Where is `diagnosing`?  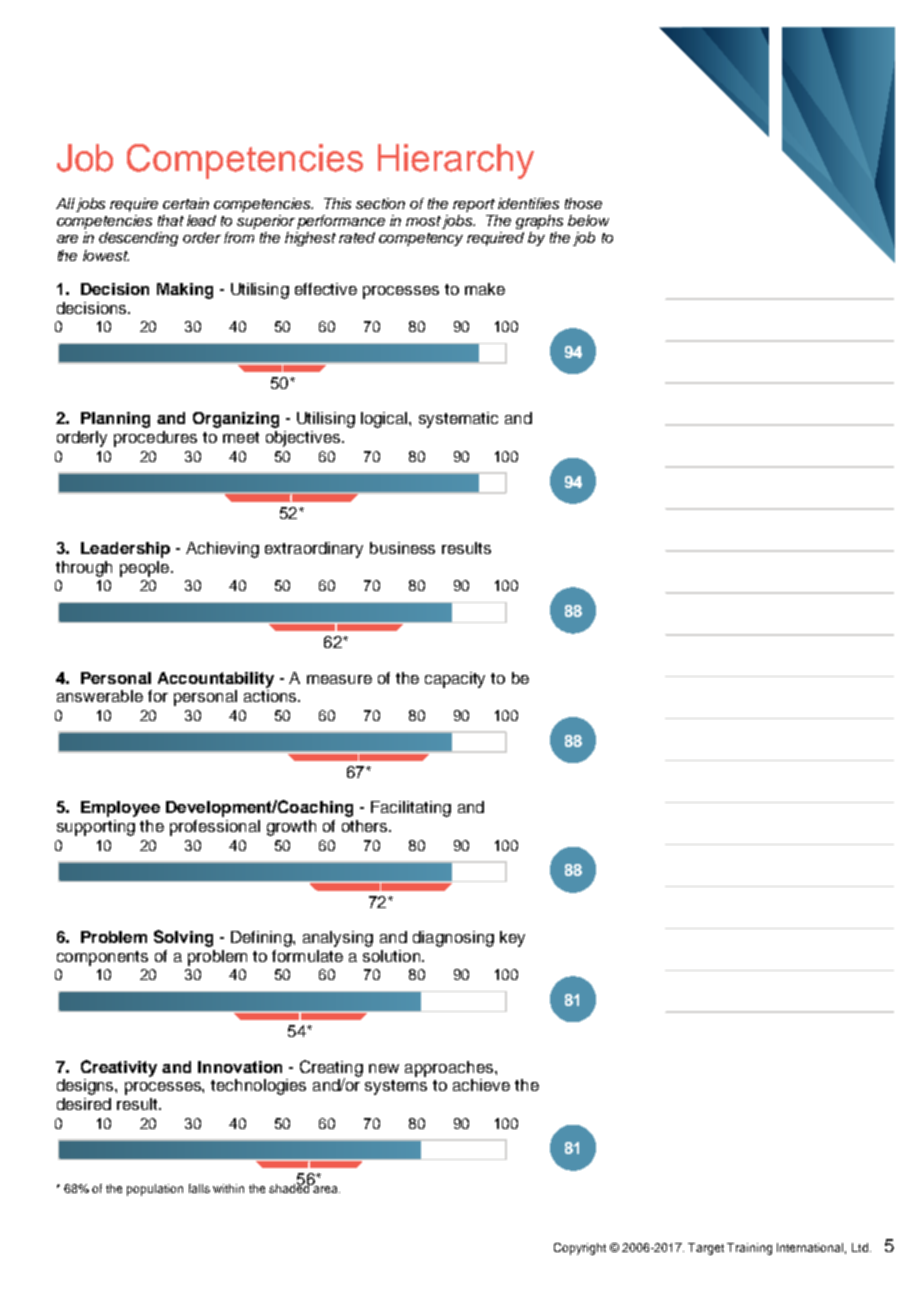 diagnosing is located at coordinates (453, 939).
